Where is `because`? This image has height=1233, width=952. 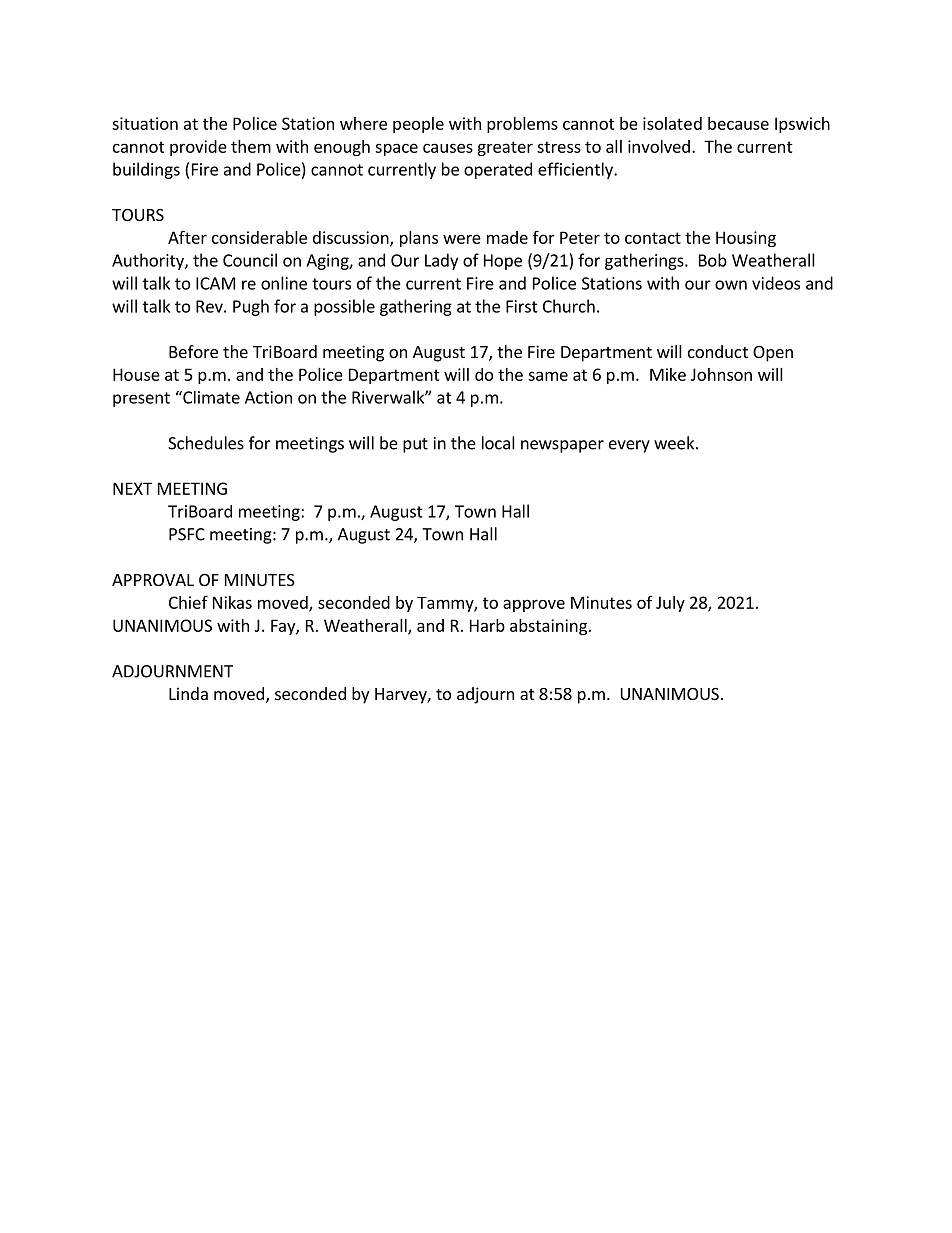 because is located at coordinates (738, 123).
